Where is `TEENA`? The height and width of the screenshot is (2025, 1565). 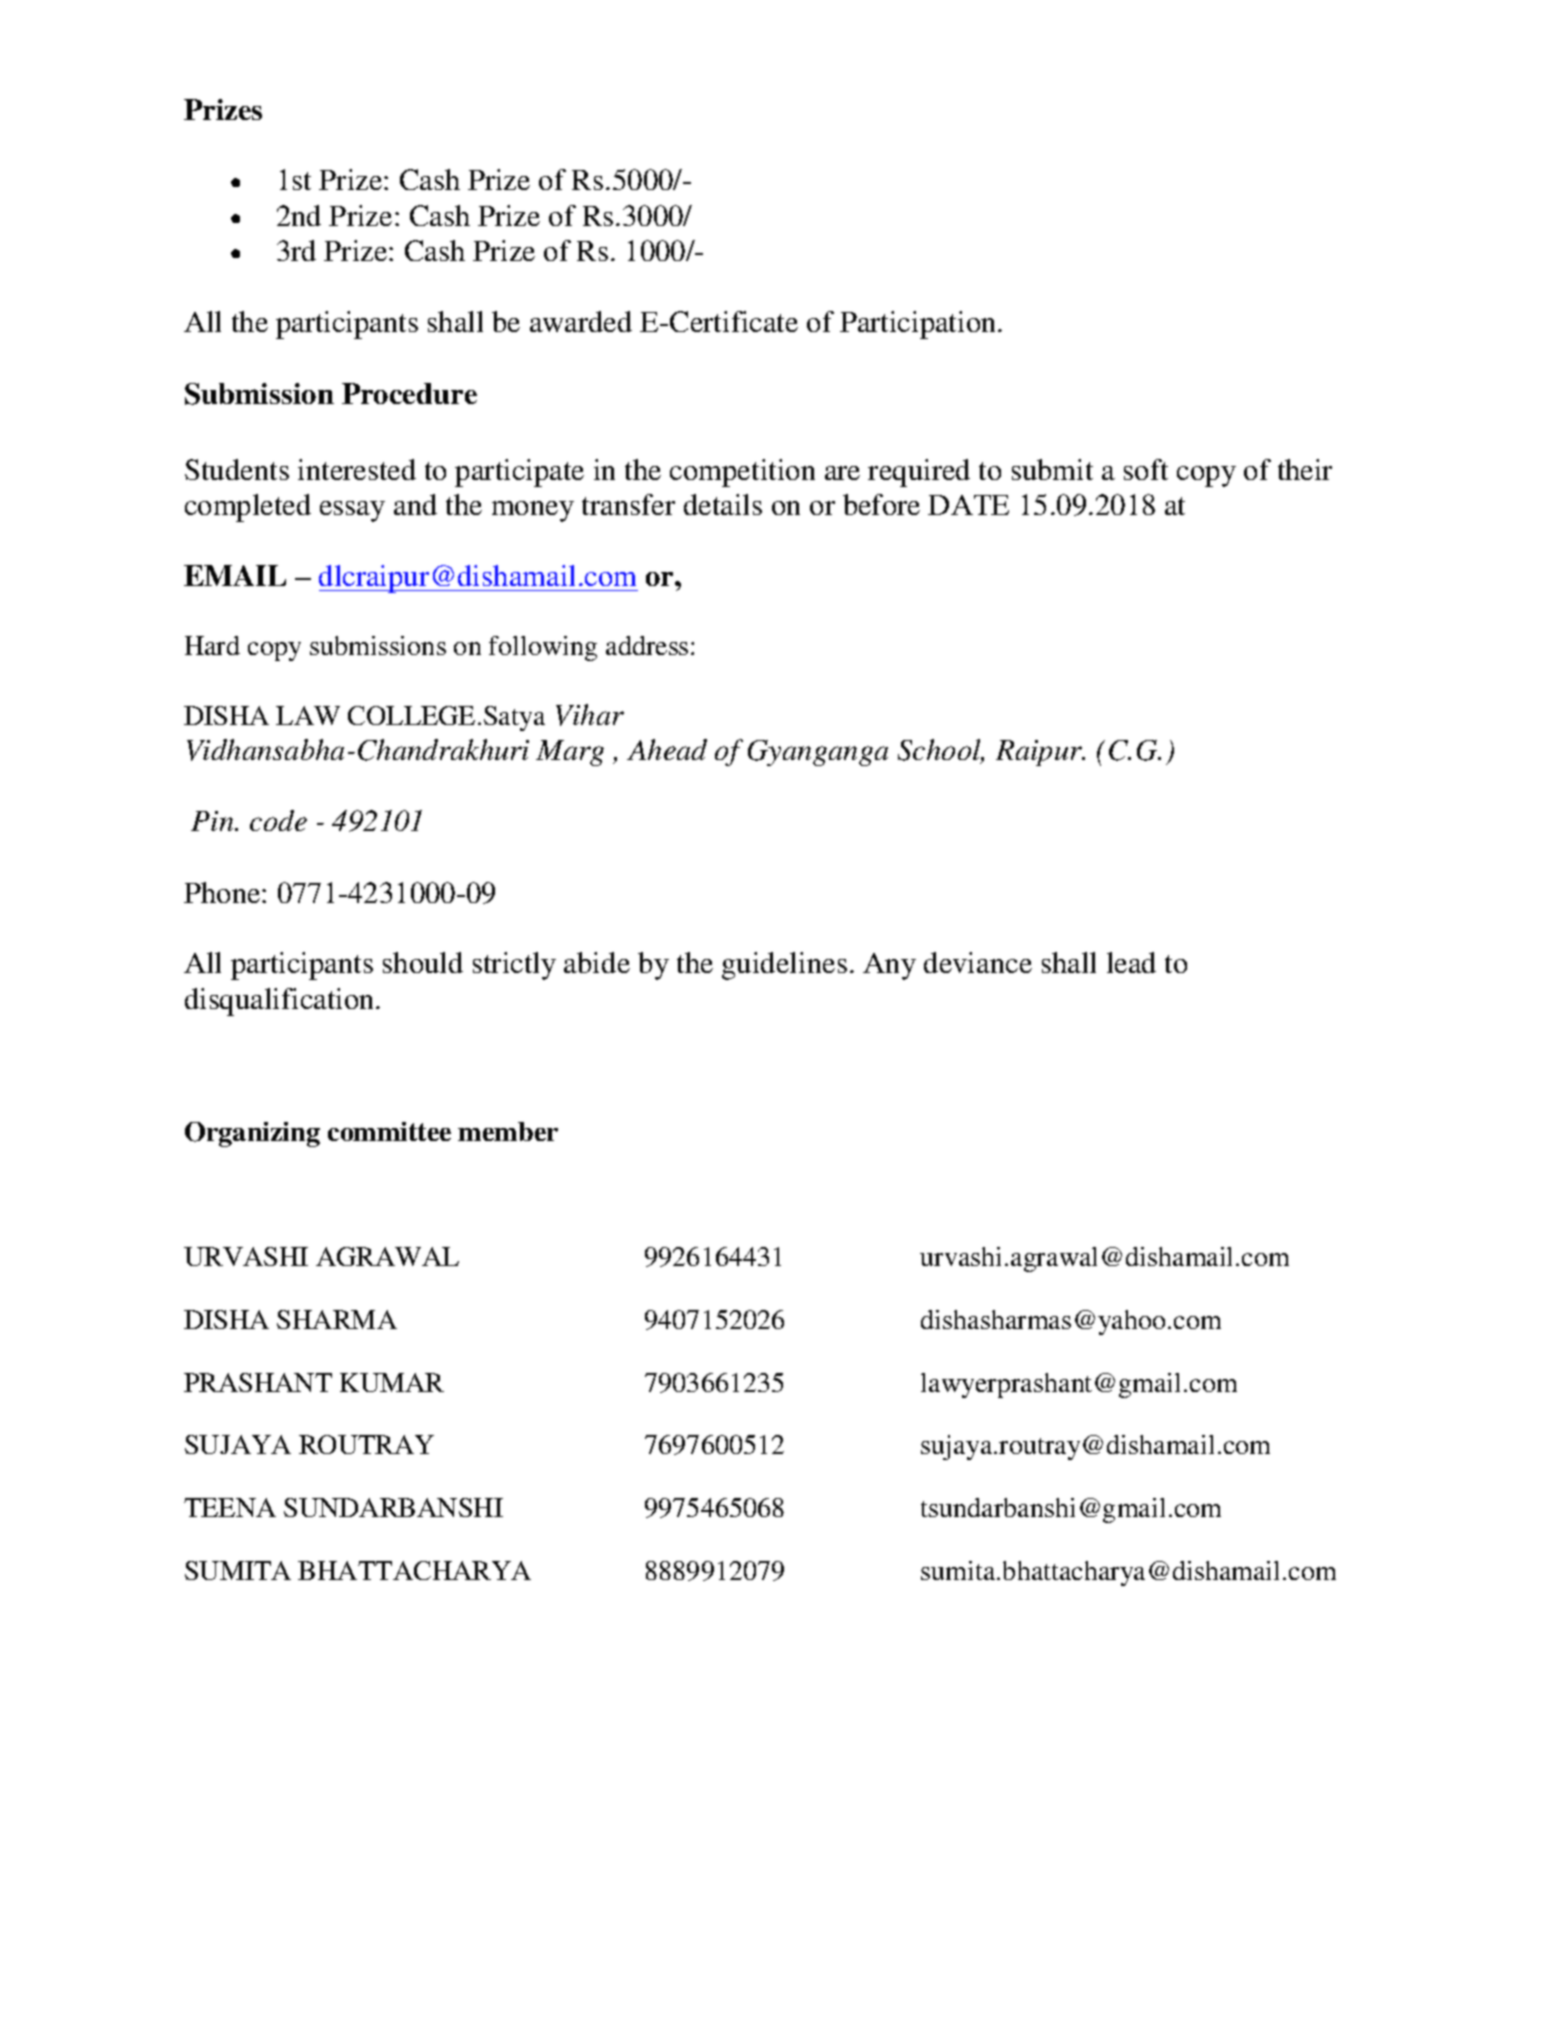
TEENA is located at coordinates (230, 1507).
